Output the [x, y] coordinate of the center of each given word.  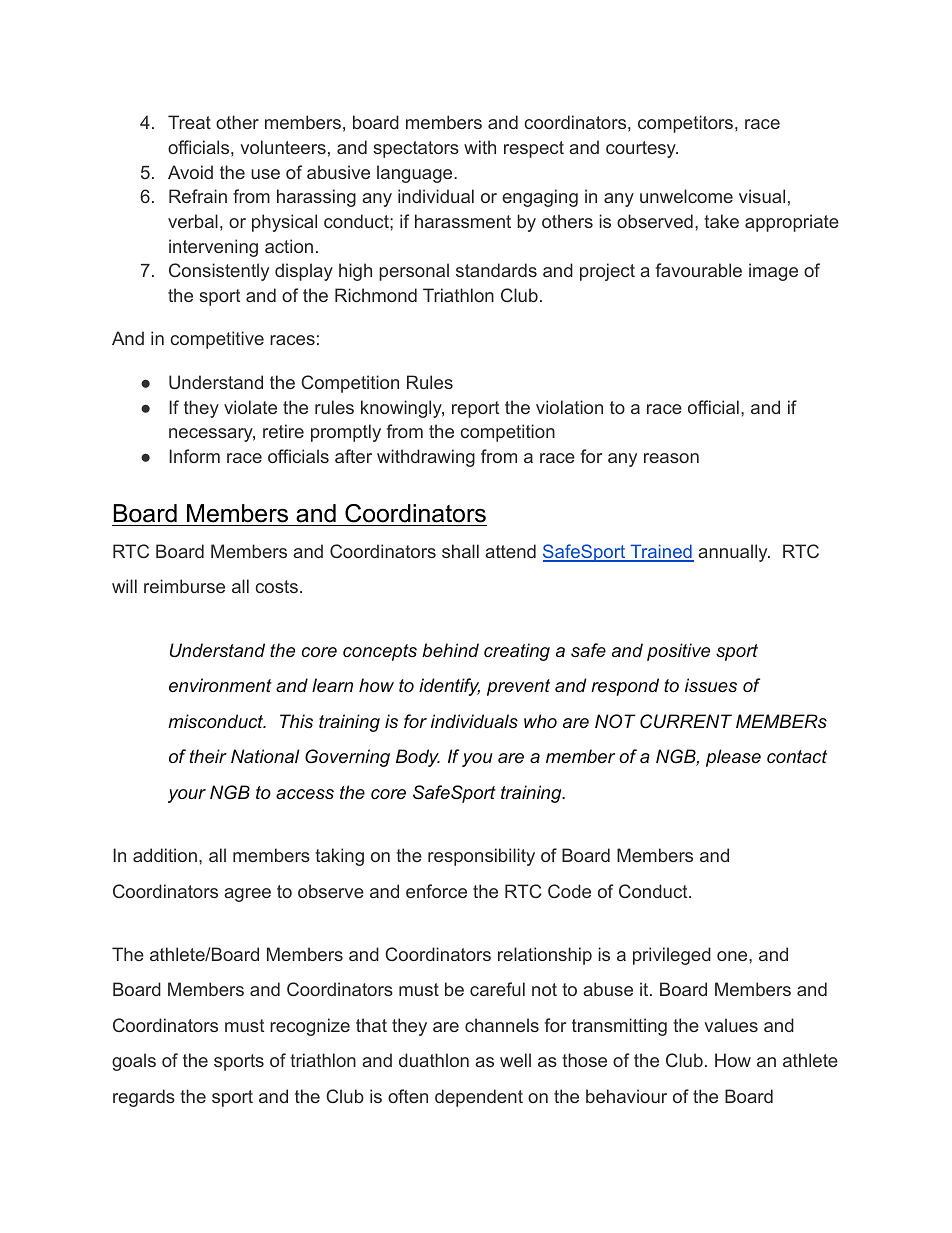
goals [134, 1062]
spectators [416, 149]
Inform [194, 456]
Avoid [190, 172]
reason [671, 458]
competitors [685, 124]
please [733, 758]
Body [418, 758]
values [731, 1025]
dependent [479, 1098]
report [475, 409]
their [208, 756]
